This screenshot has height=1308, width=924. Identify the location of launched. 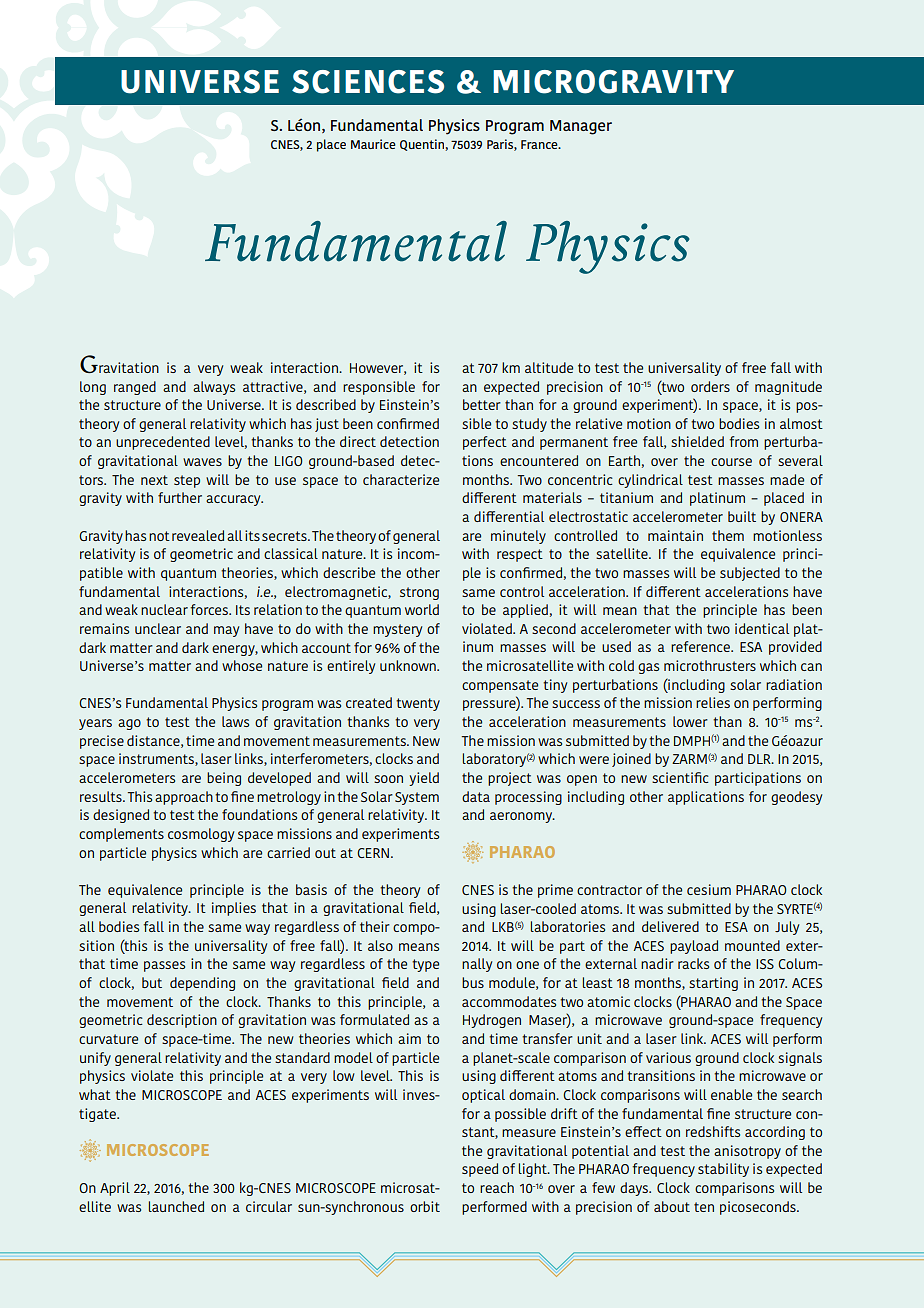
(176, 1206).
